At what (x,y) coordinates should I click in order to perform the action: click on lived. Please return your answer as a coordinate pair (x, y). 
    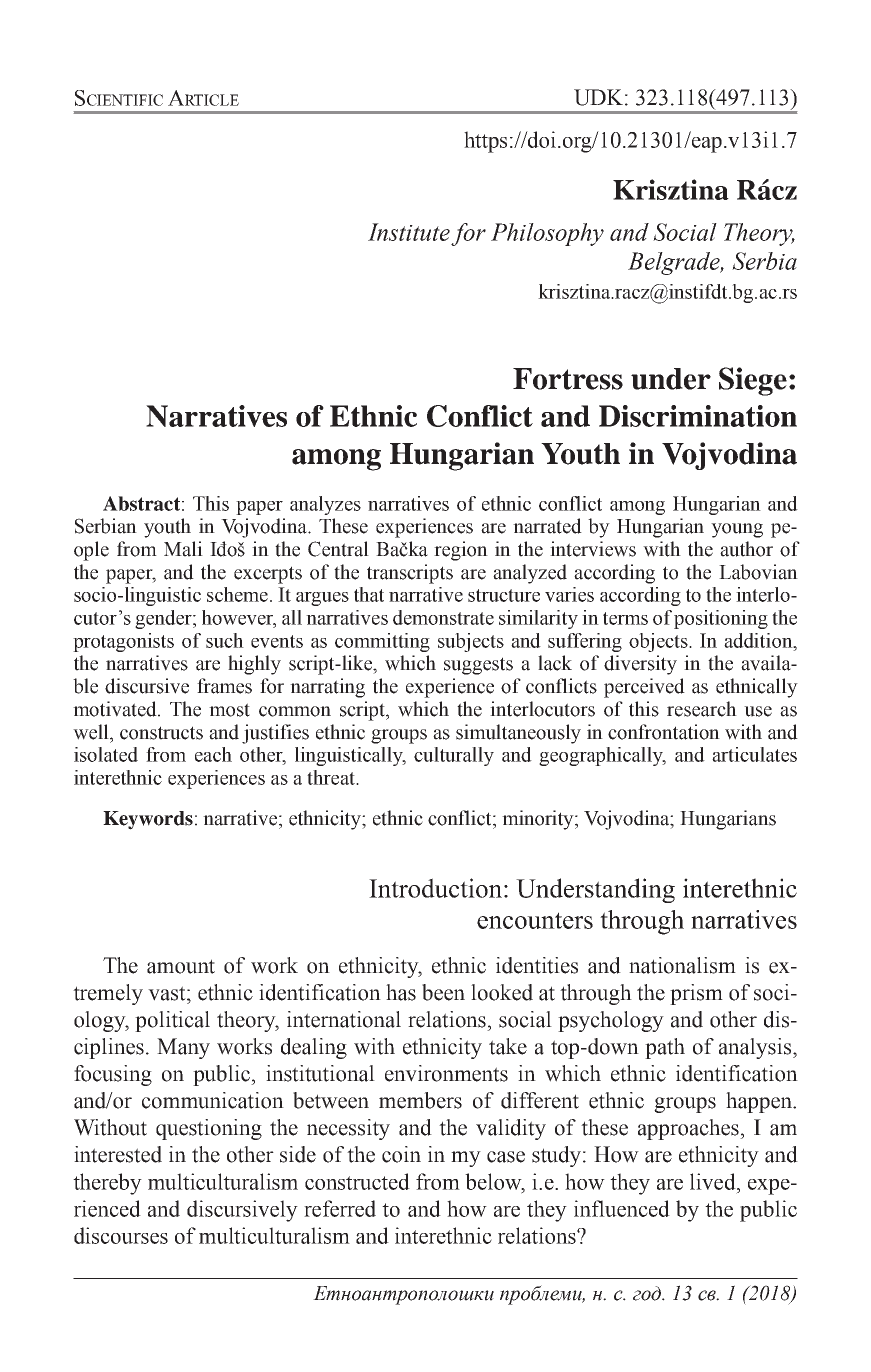
    Looking at the image, I should click on (714, 1181).
